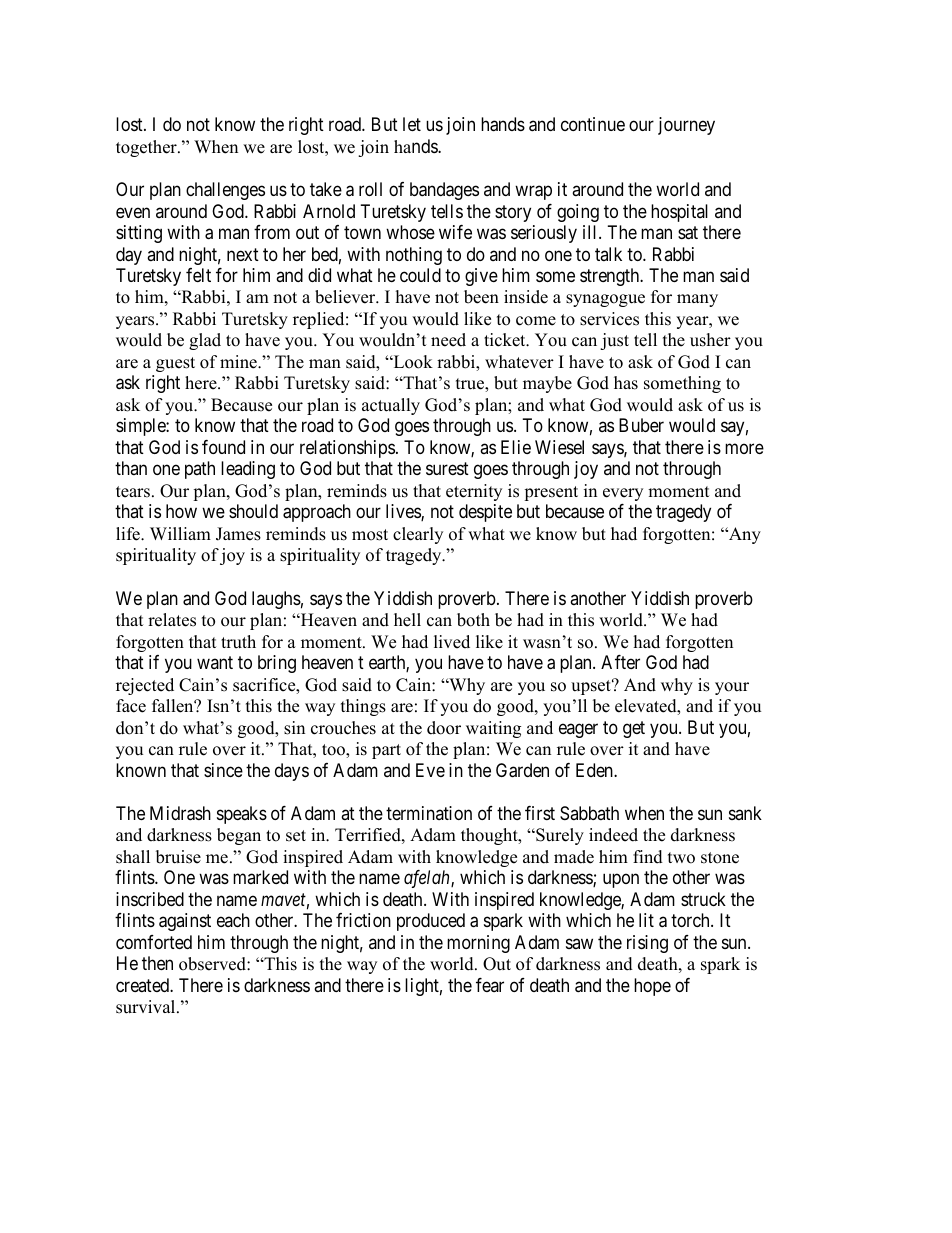 This screenshot has height=1233, width=952. I want to click on journey, so click(686, 126).
